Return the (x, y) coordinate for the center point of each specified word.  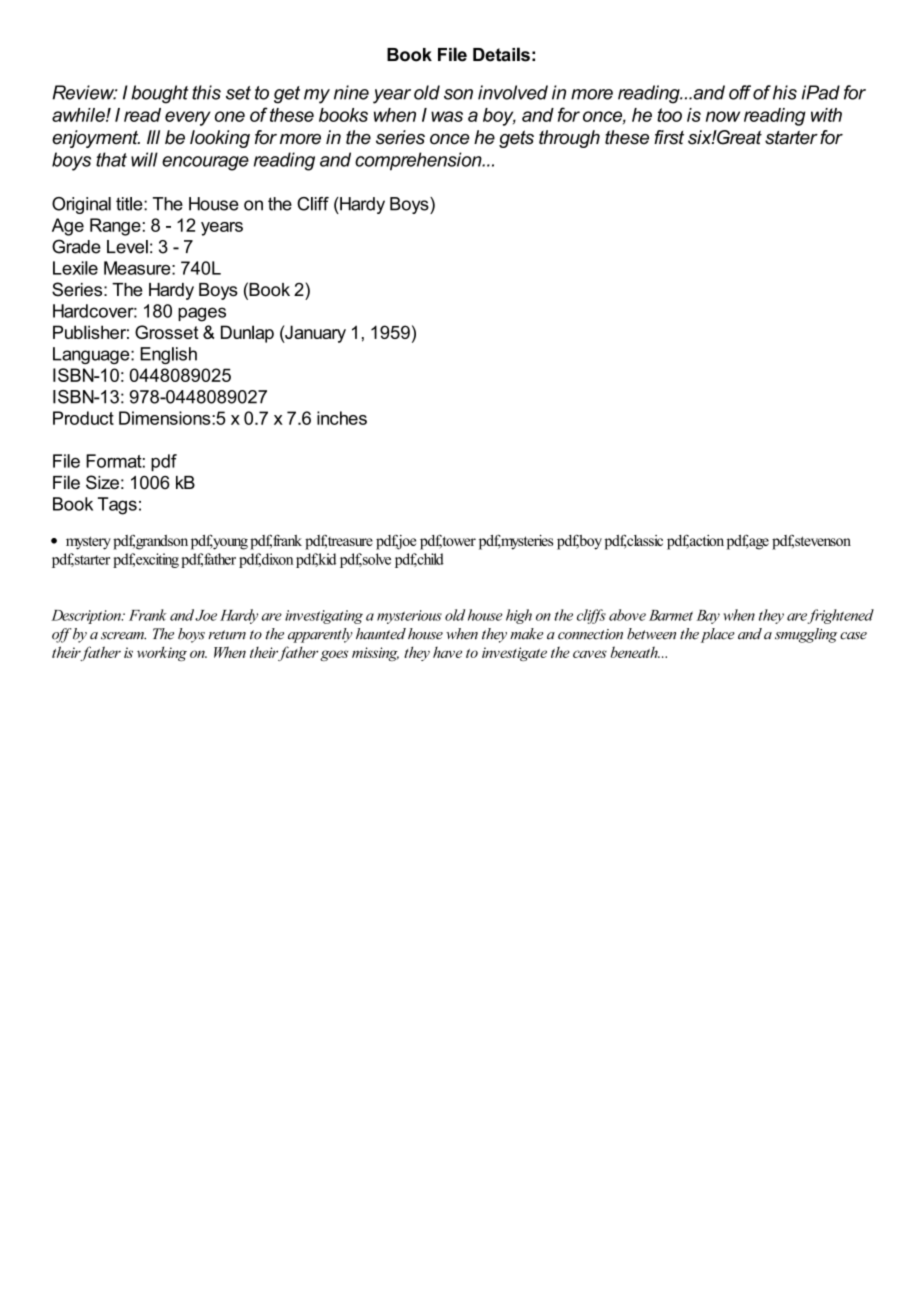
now (723, 116)
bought (160, 94)
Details (501, 54)
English (168, 355)
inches (342, 418)
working (162, 653)
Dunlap (247, 334)
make (526, 634)
